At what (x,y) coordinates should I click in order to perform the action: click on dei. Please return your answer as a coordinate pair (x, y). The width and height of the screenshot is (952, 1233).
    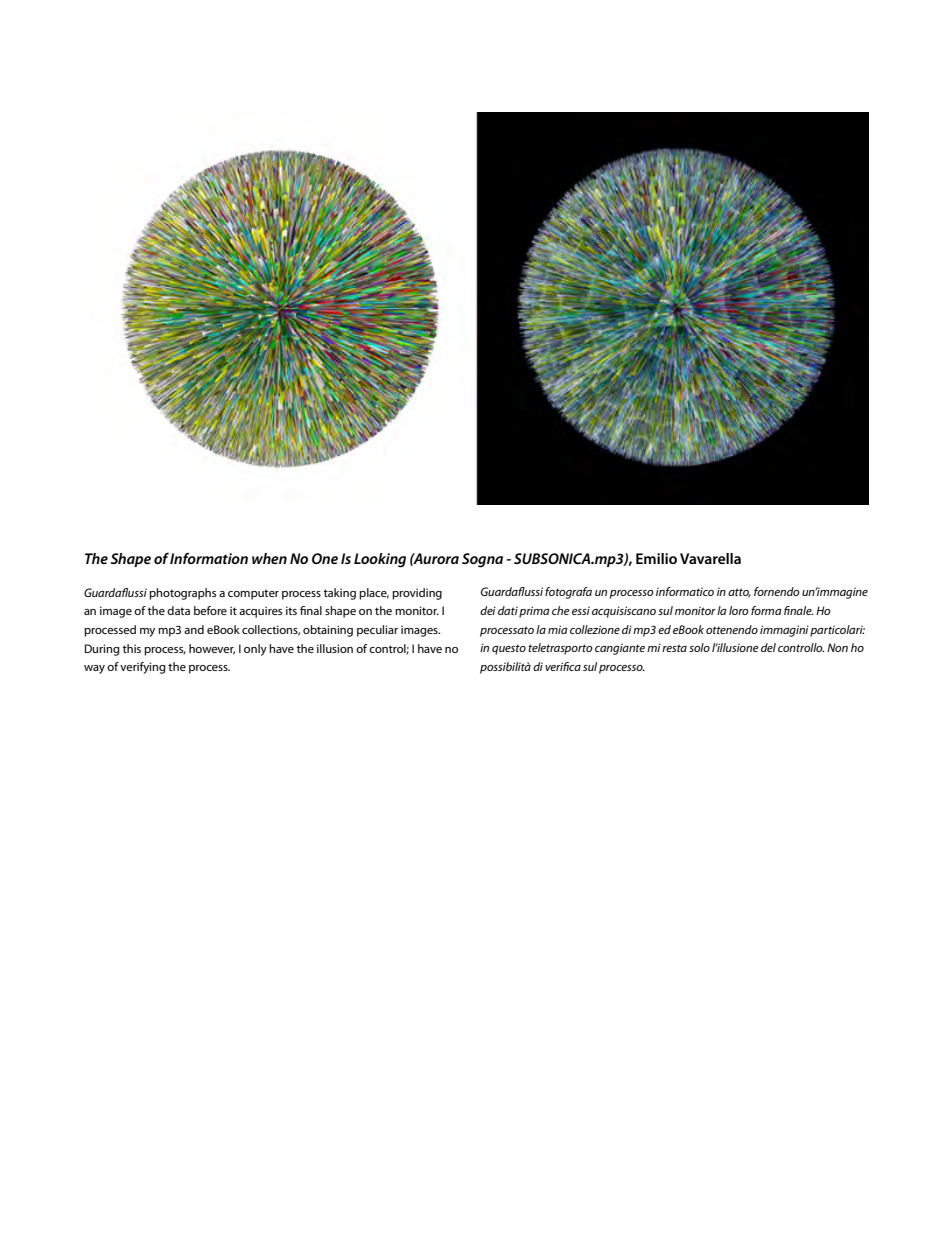
    Looking at the image, I should click on (488, 610).
